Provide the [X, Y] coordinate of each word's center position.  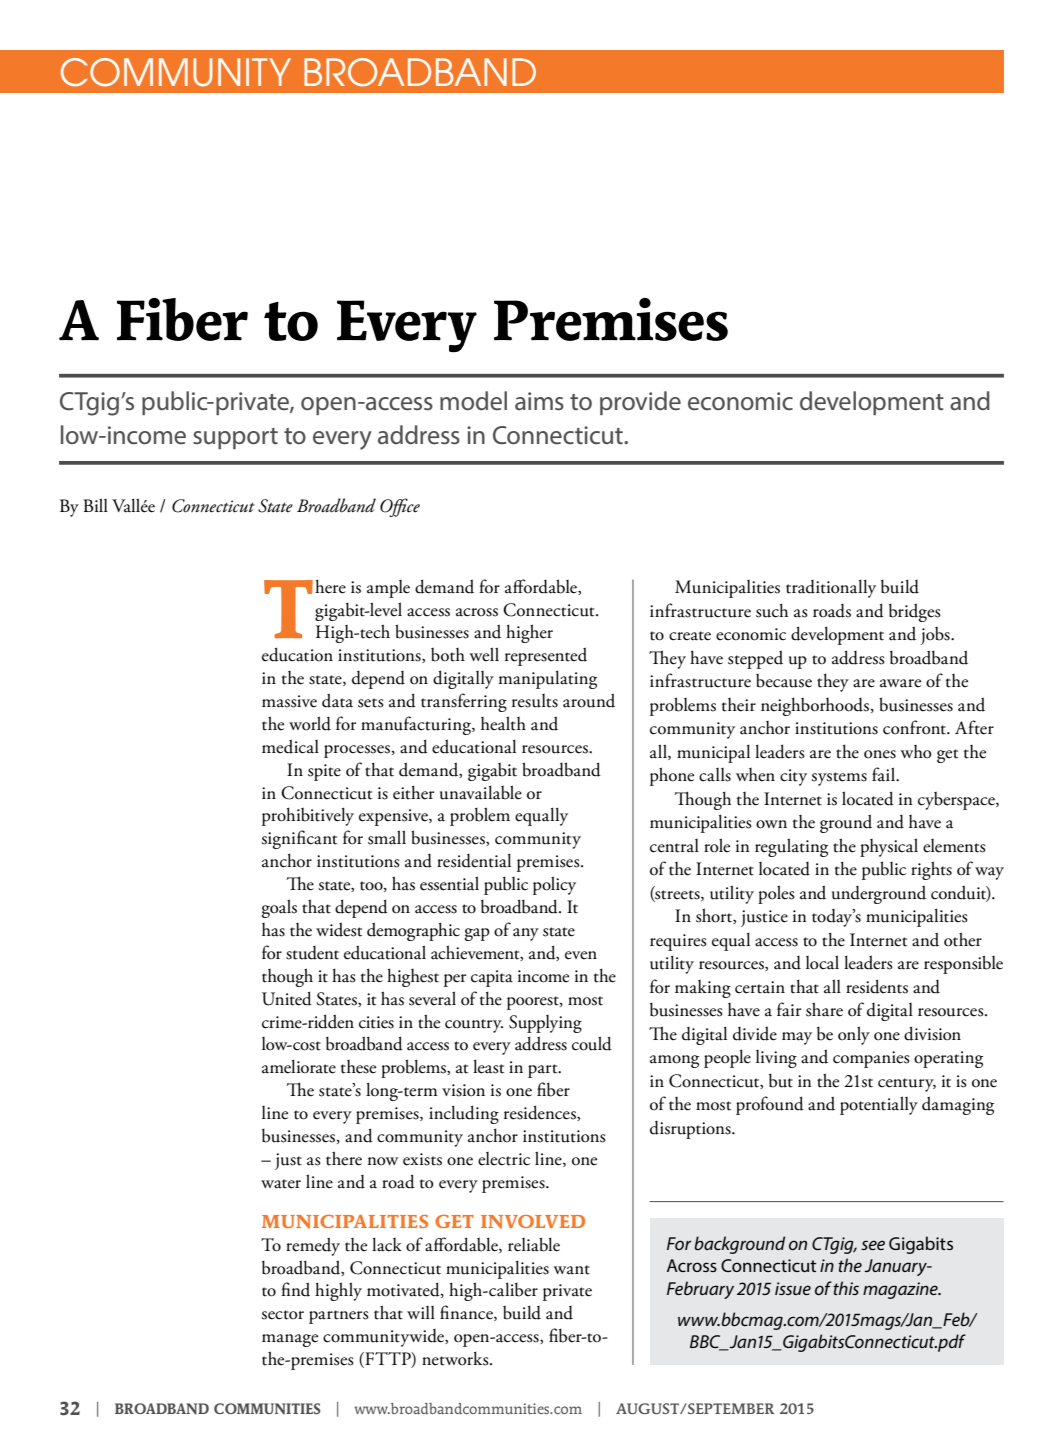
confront [915, 727]
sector [282, 1315]
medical [290, 746]
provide [640, 403]
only [854, 1035]
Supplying [545, 1024]
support [235, 438]
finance [467, 1313]
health [503, 723]
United [287, 998]
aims [539, 401]
